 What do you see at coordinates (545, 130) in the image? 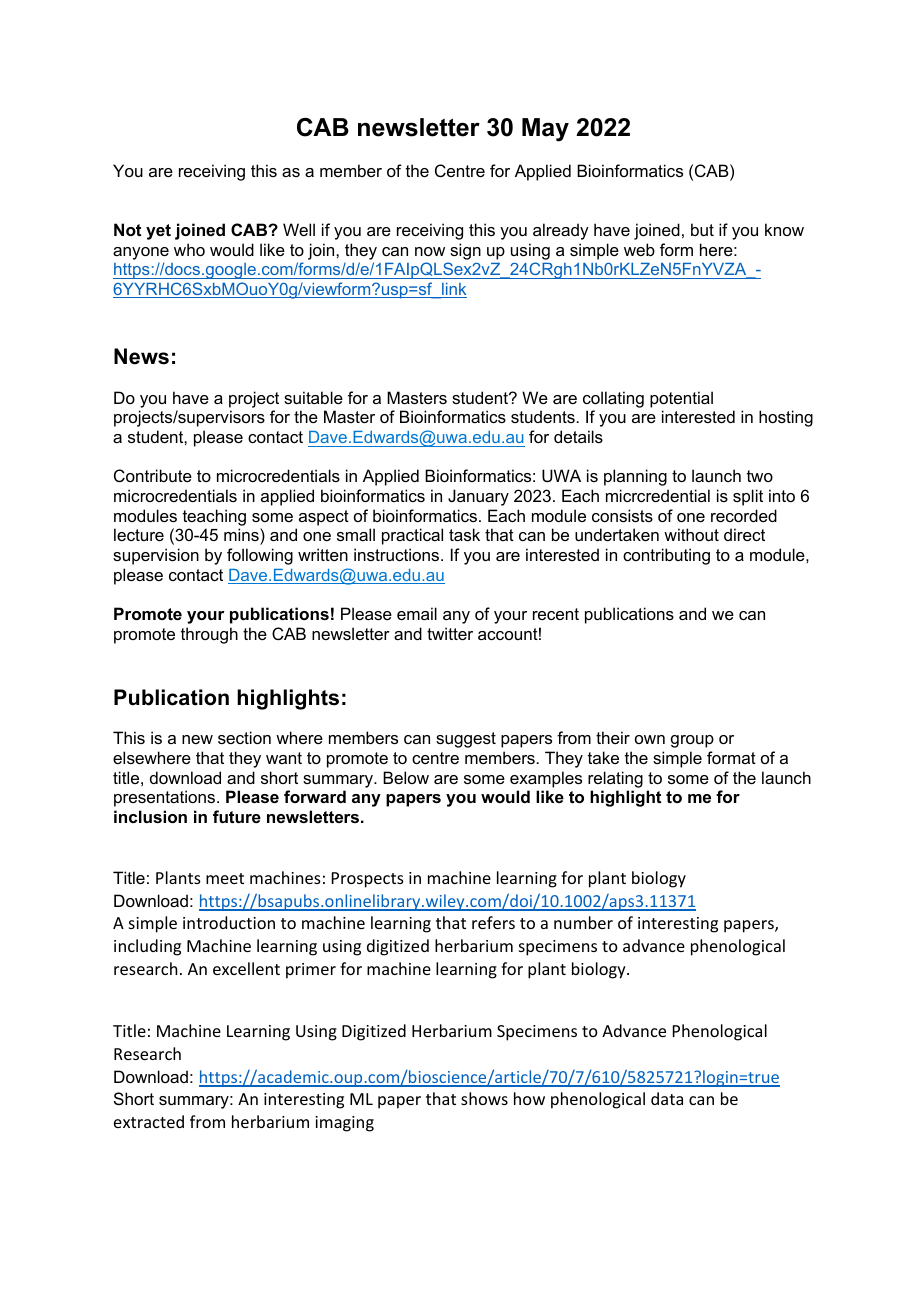
I see `May` at bounding box center [545, 130].
